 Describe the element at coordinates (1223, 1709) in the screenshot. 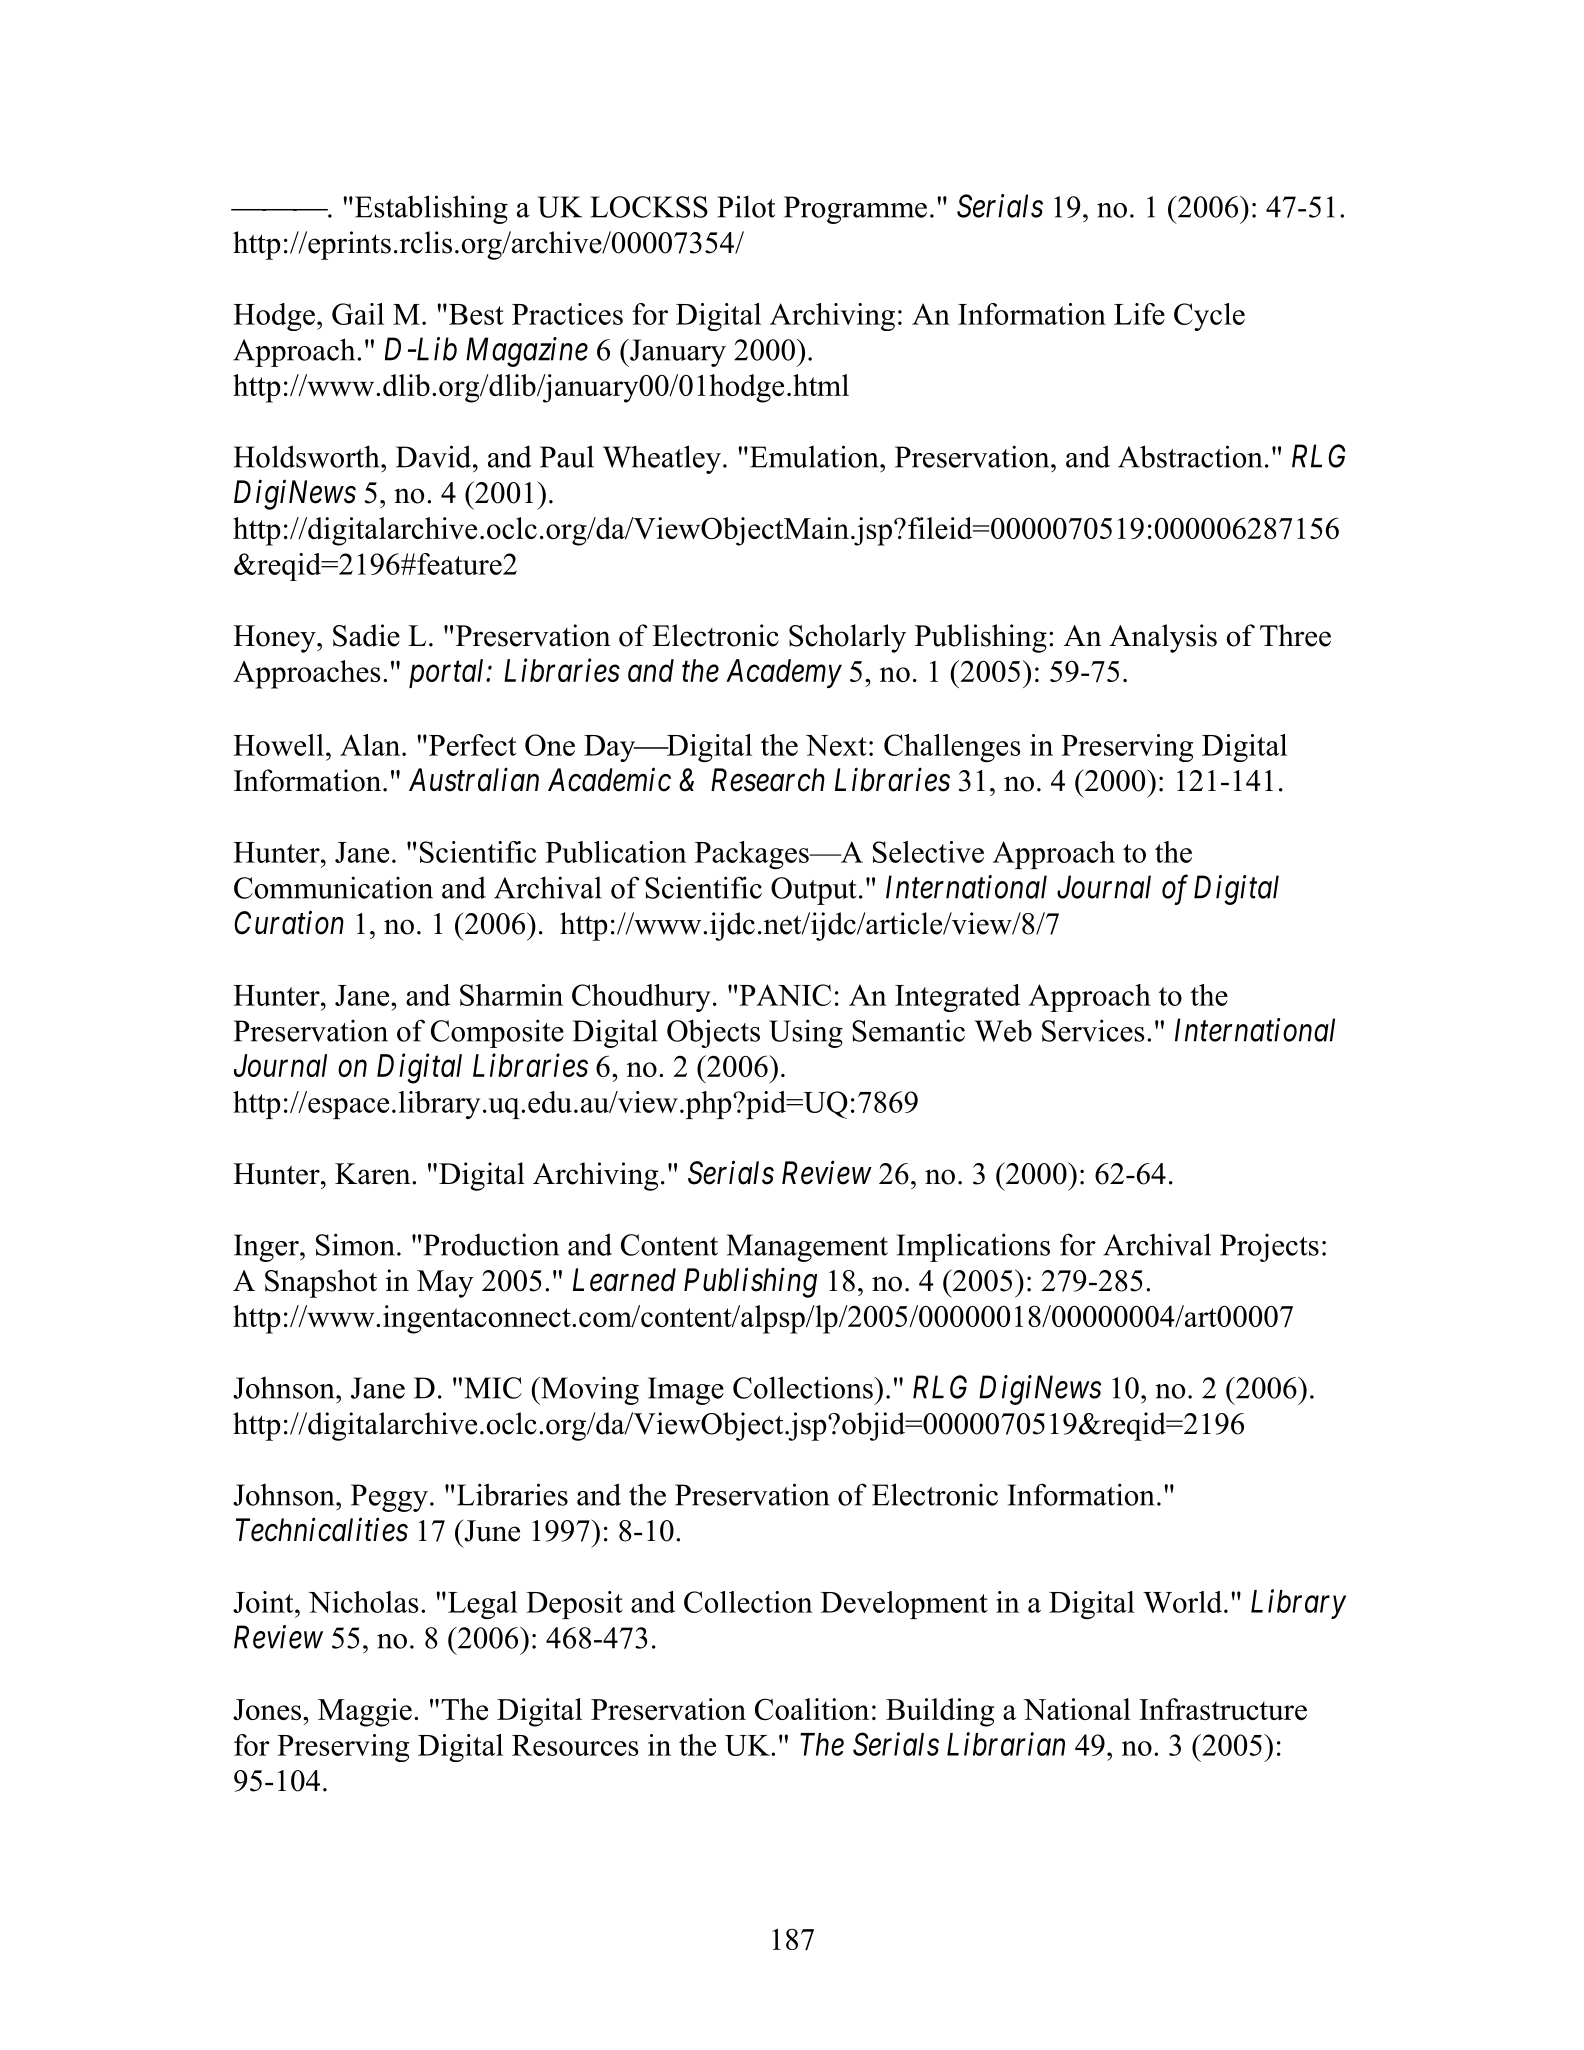

I see `Infrastructure` at that location.
